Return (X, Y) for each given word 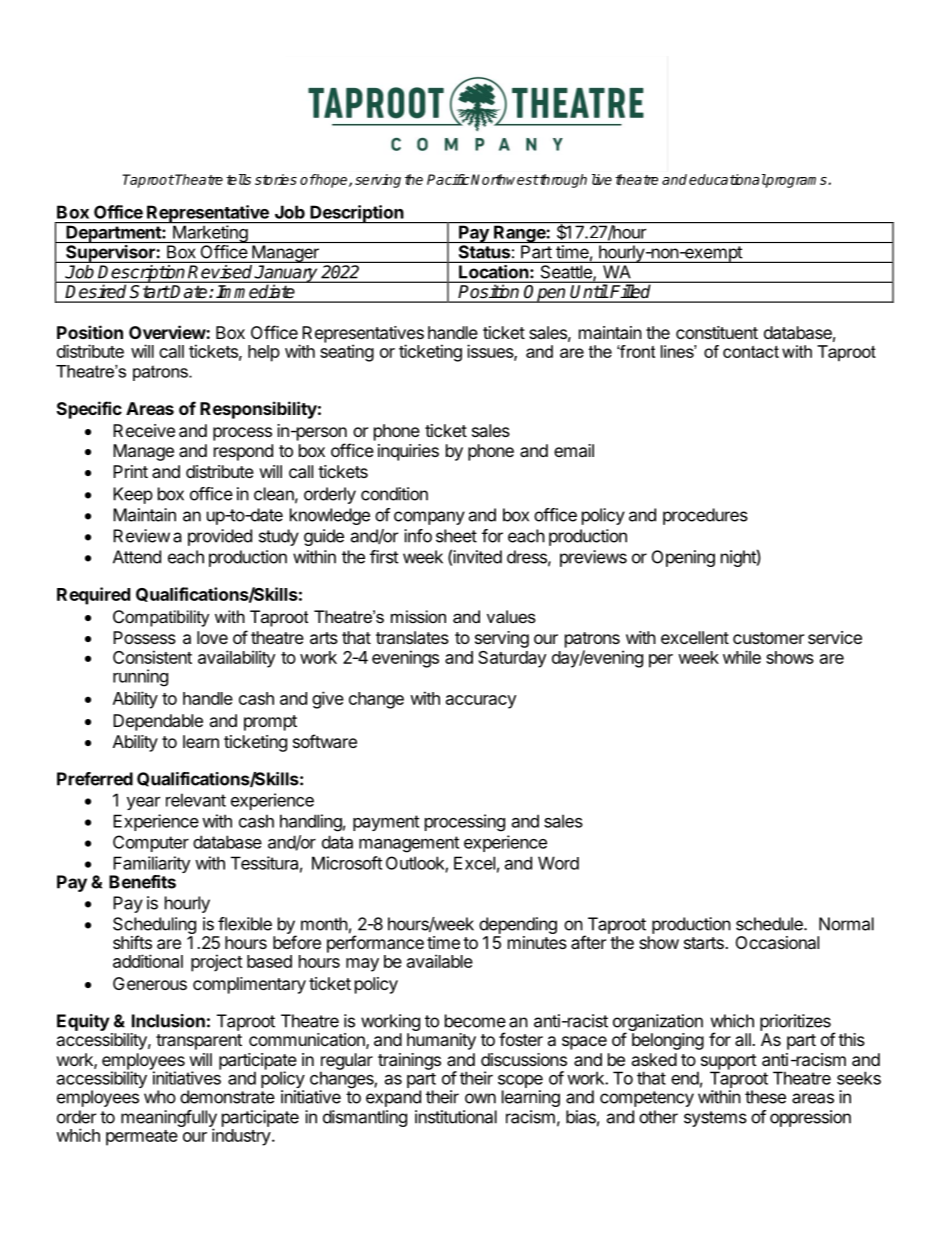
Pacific (448, 179)
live (602, 179)
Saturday (512, 659)
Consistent (152, 657)
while (742, 657)
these (765, 1097)
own (480, 1098)
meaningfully (169, 1119)
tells (238, 179)
